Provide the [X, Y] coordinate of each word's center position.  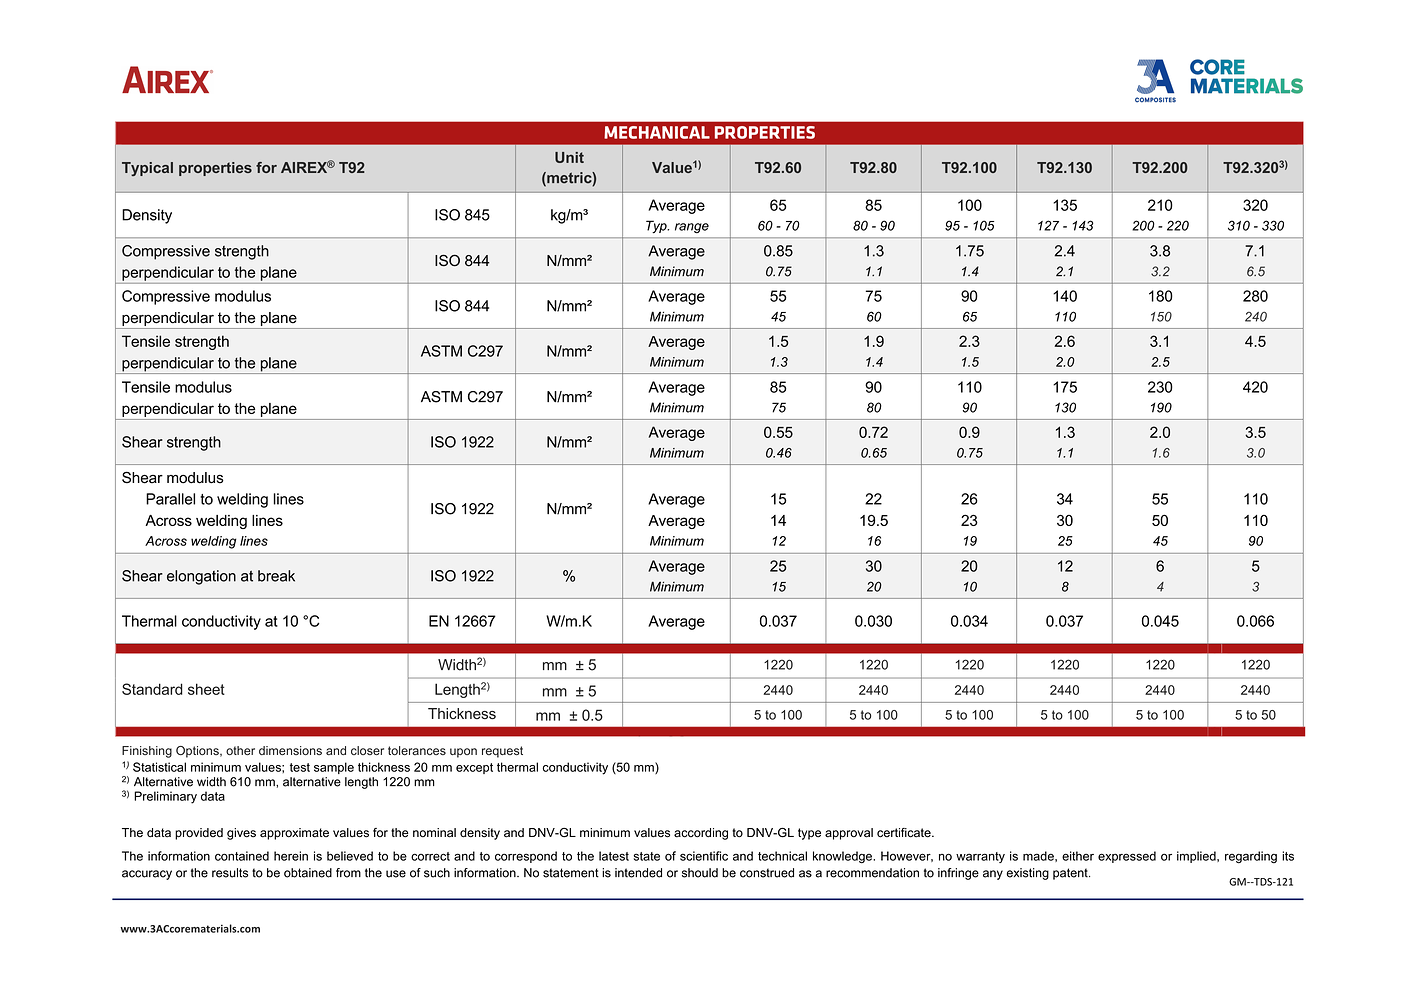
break [276, 576]
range [692, 228]
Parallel [170, 499]
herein [291, 856]
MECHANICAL [657, 132]
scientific [704, 856]
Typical [147, 169]
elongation [201, 577]
